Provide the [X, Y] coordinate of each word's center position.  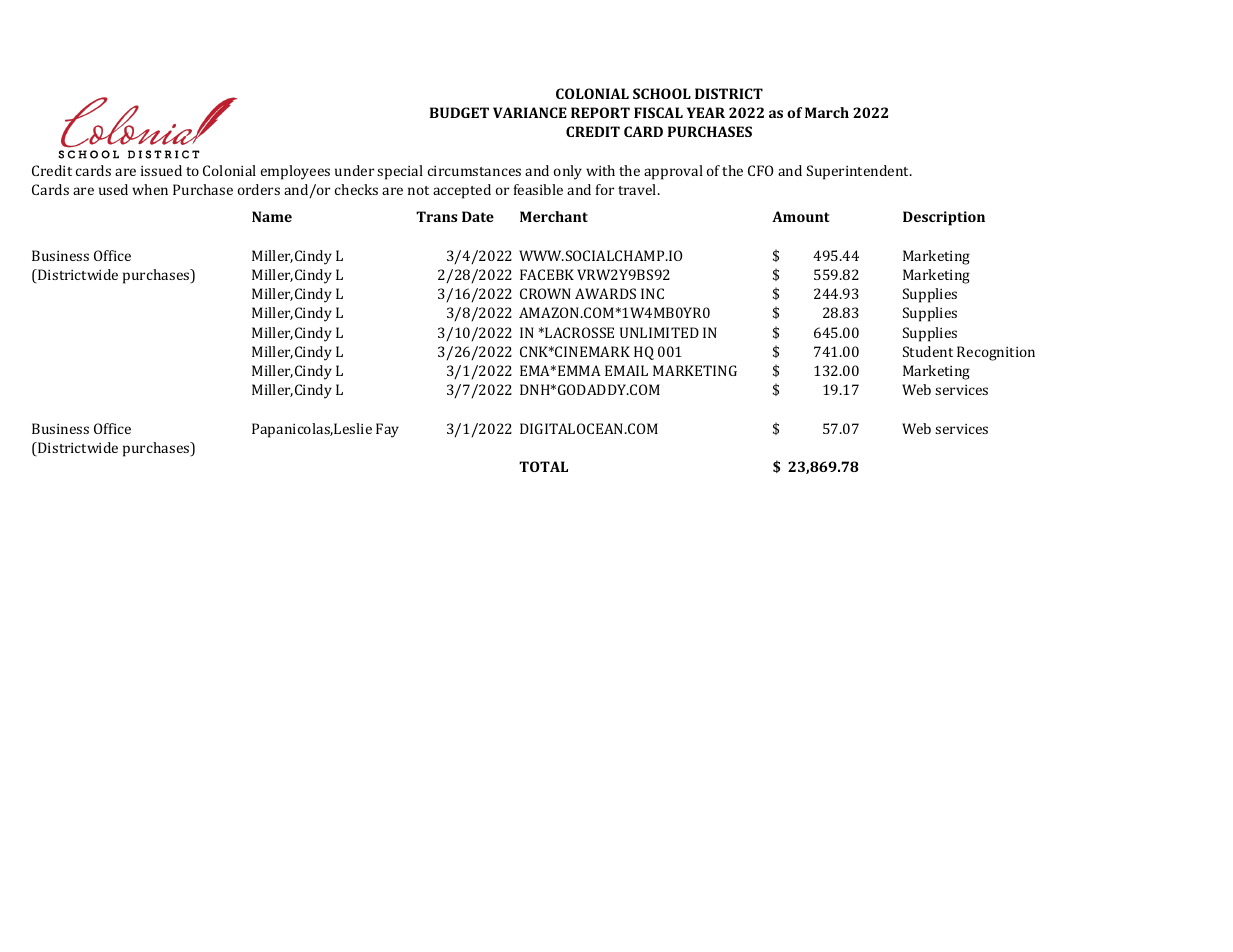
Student [928, 351]
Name [272, 216]
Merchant [554, 216]
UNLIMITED [659, 332]
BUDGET [459, 112]
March [827, 112]
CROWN [545, 293]
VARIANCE [530, 112]
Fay [387, 430]
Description [944, 218]
